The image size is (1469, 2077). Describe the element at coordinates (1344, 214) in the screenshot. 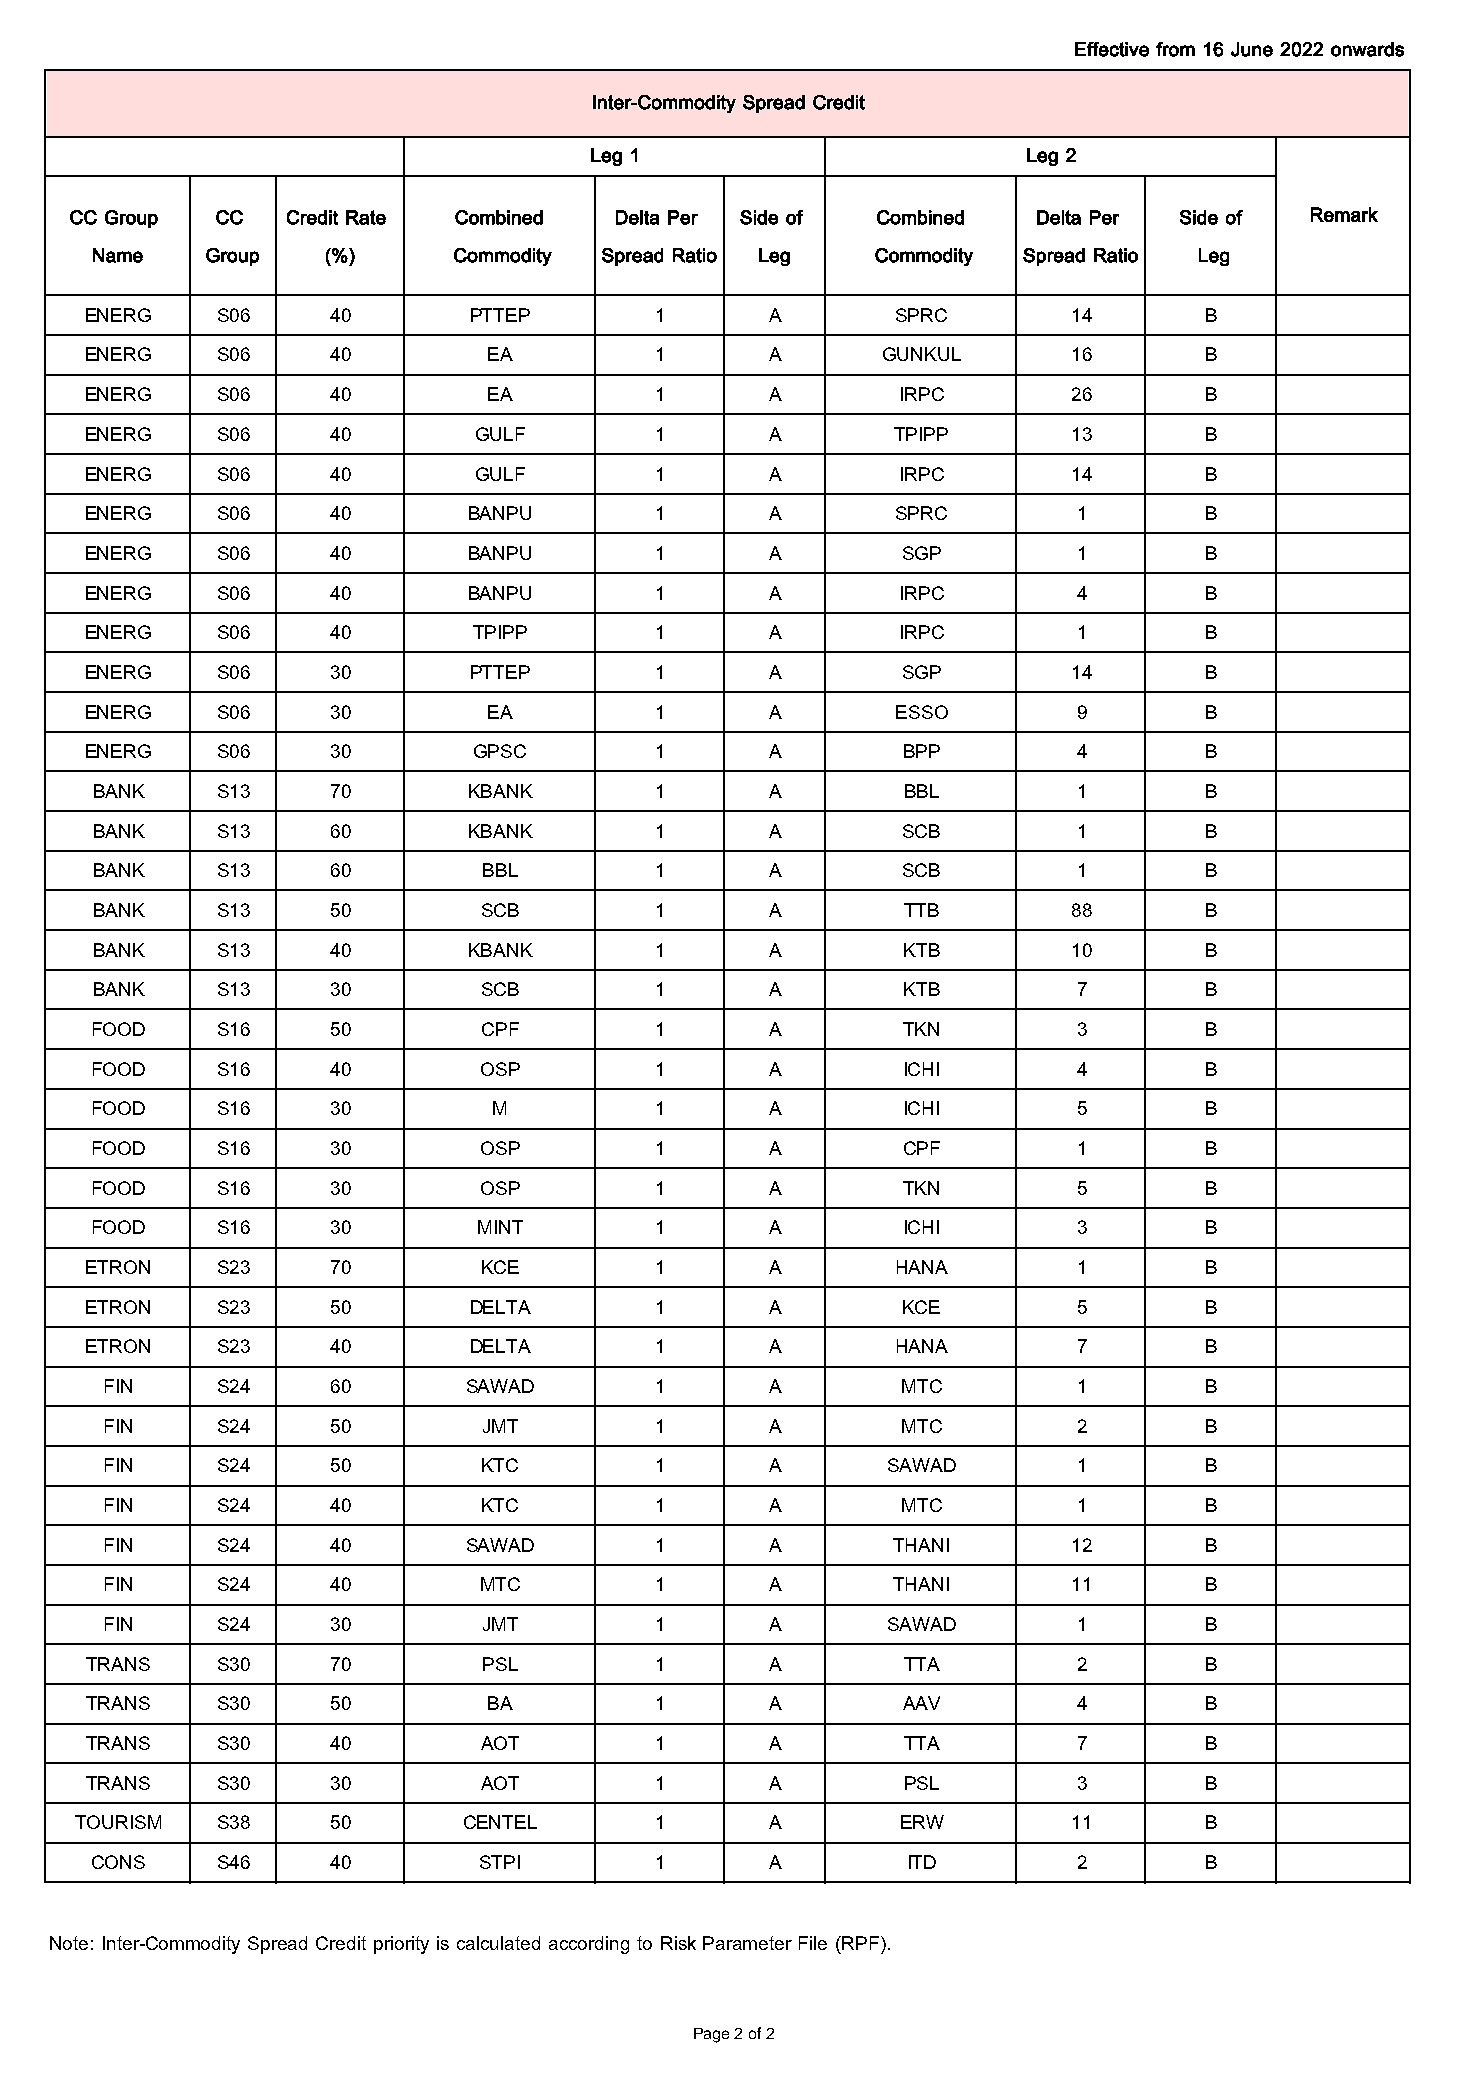

I see `Remark` at that location.
